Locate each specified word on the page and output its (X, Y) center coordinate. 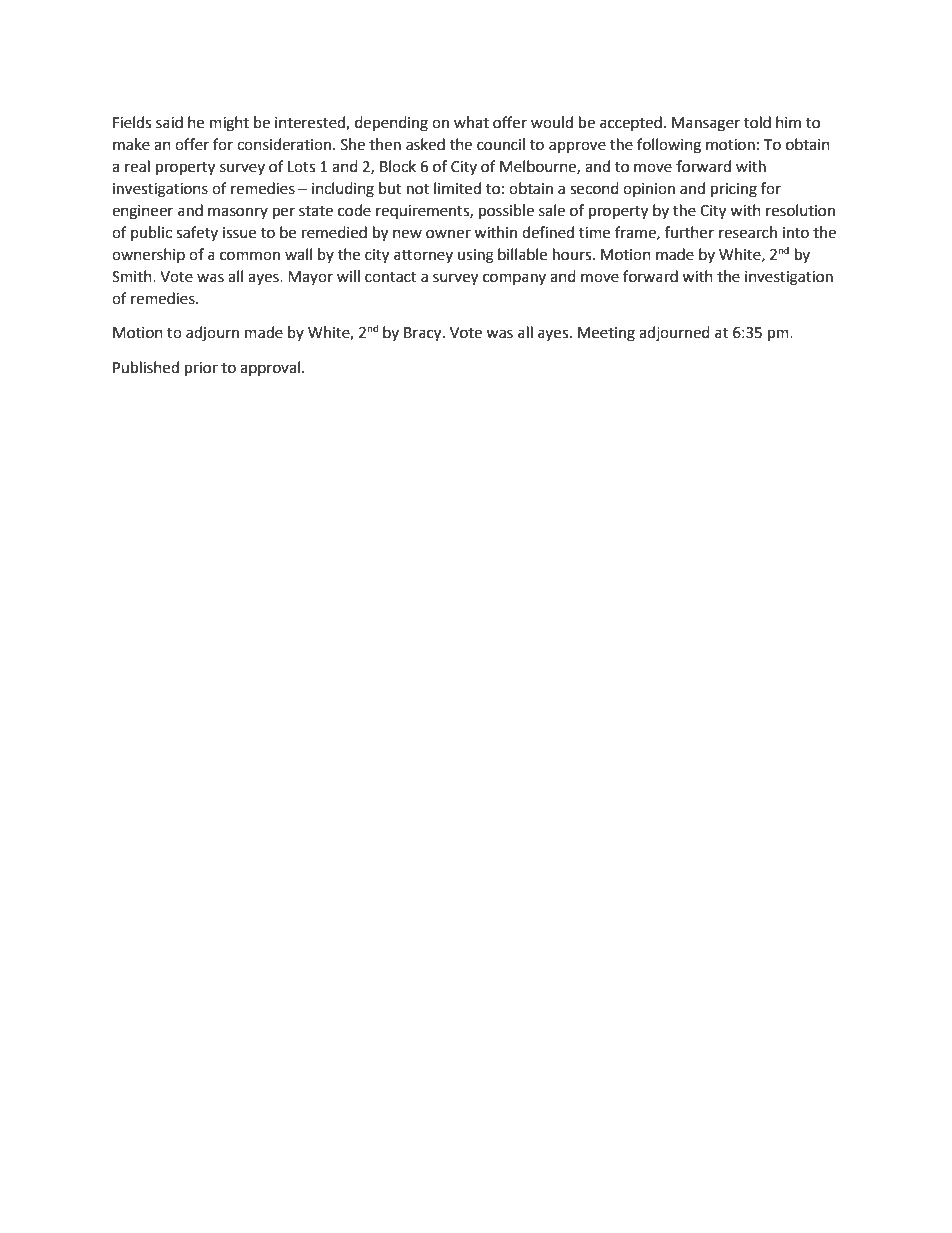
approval (271, 368)
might (229, 124)
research (748, 232)
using (476, 256)
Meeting (606, 334)
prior (201, 369)
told (757, 122)
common (250, 256)
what (471, 122)
